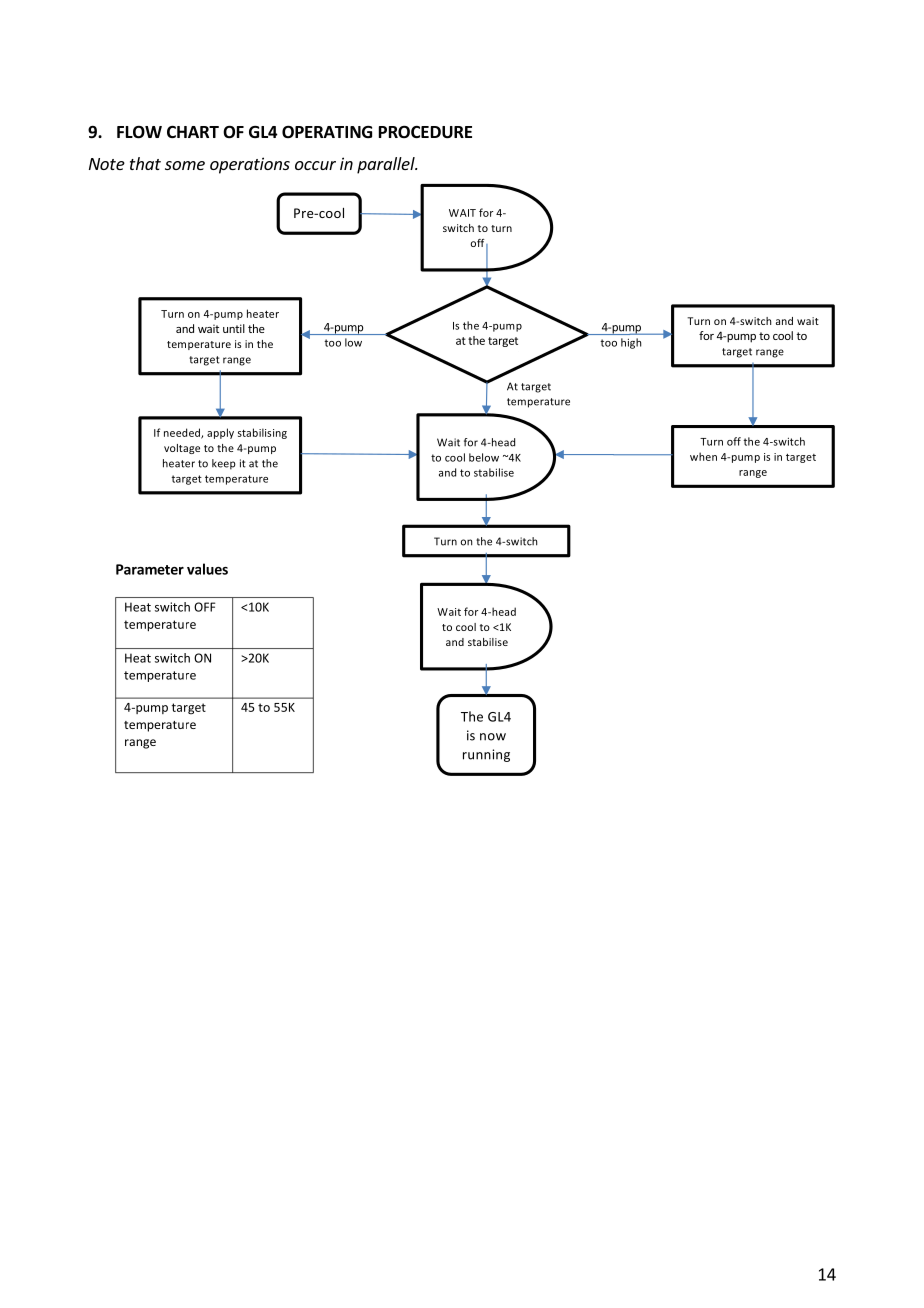 Image resolution: width=924 pixels, height=1308 pixels. Describe the element at coordinates (493, 737) in the page. I see `now` at that location.
